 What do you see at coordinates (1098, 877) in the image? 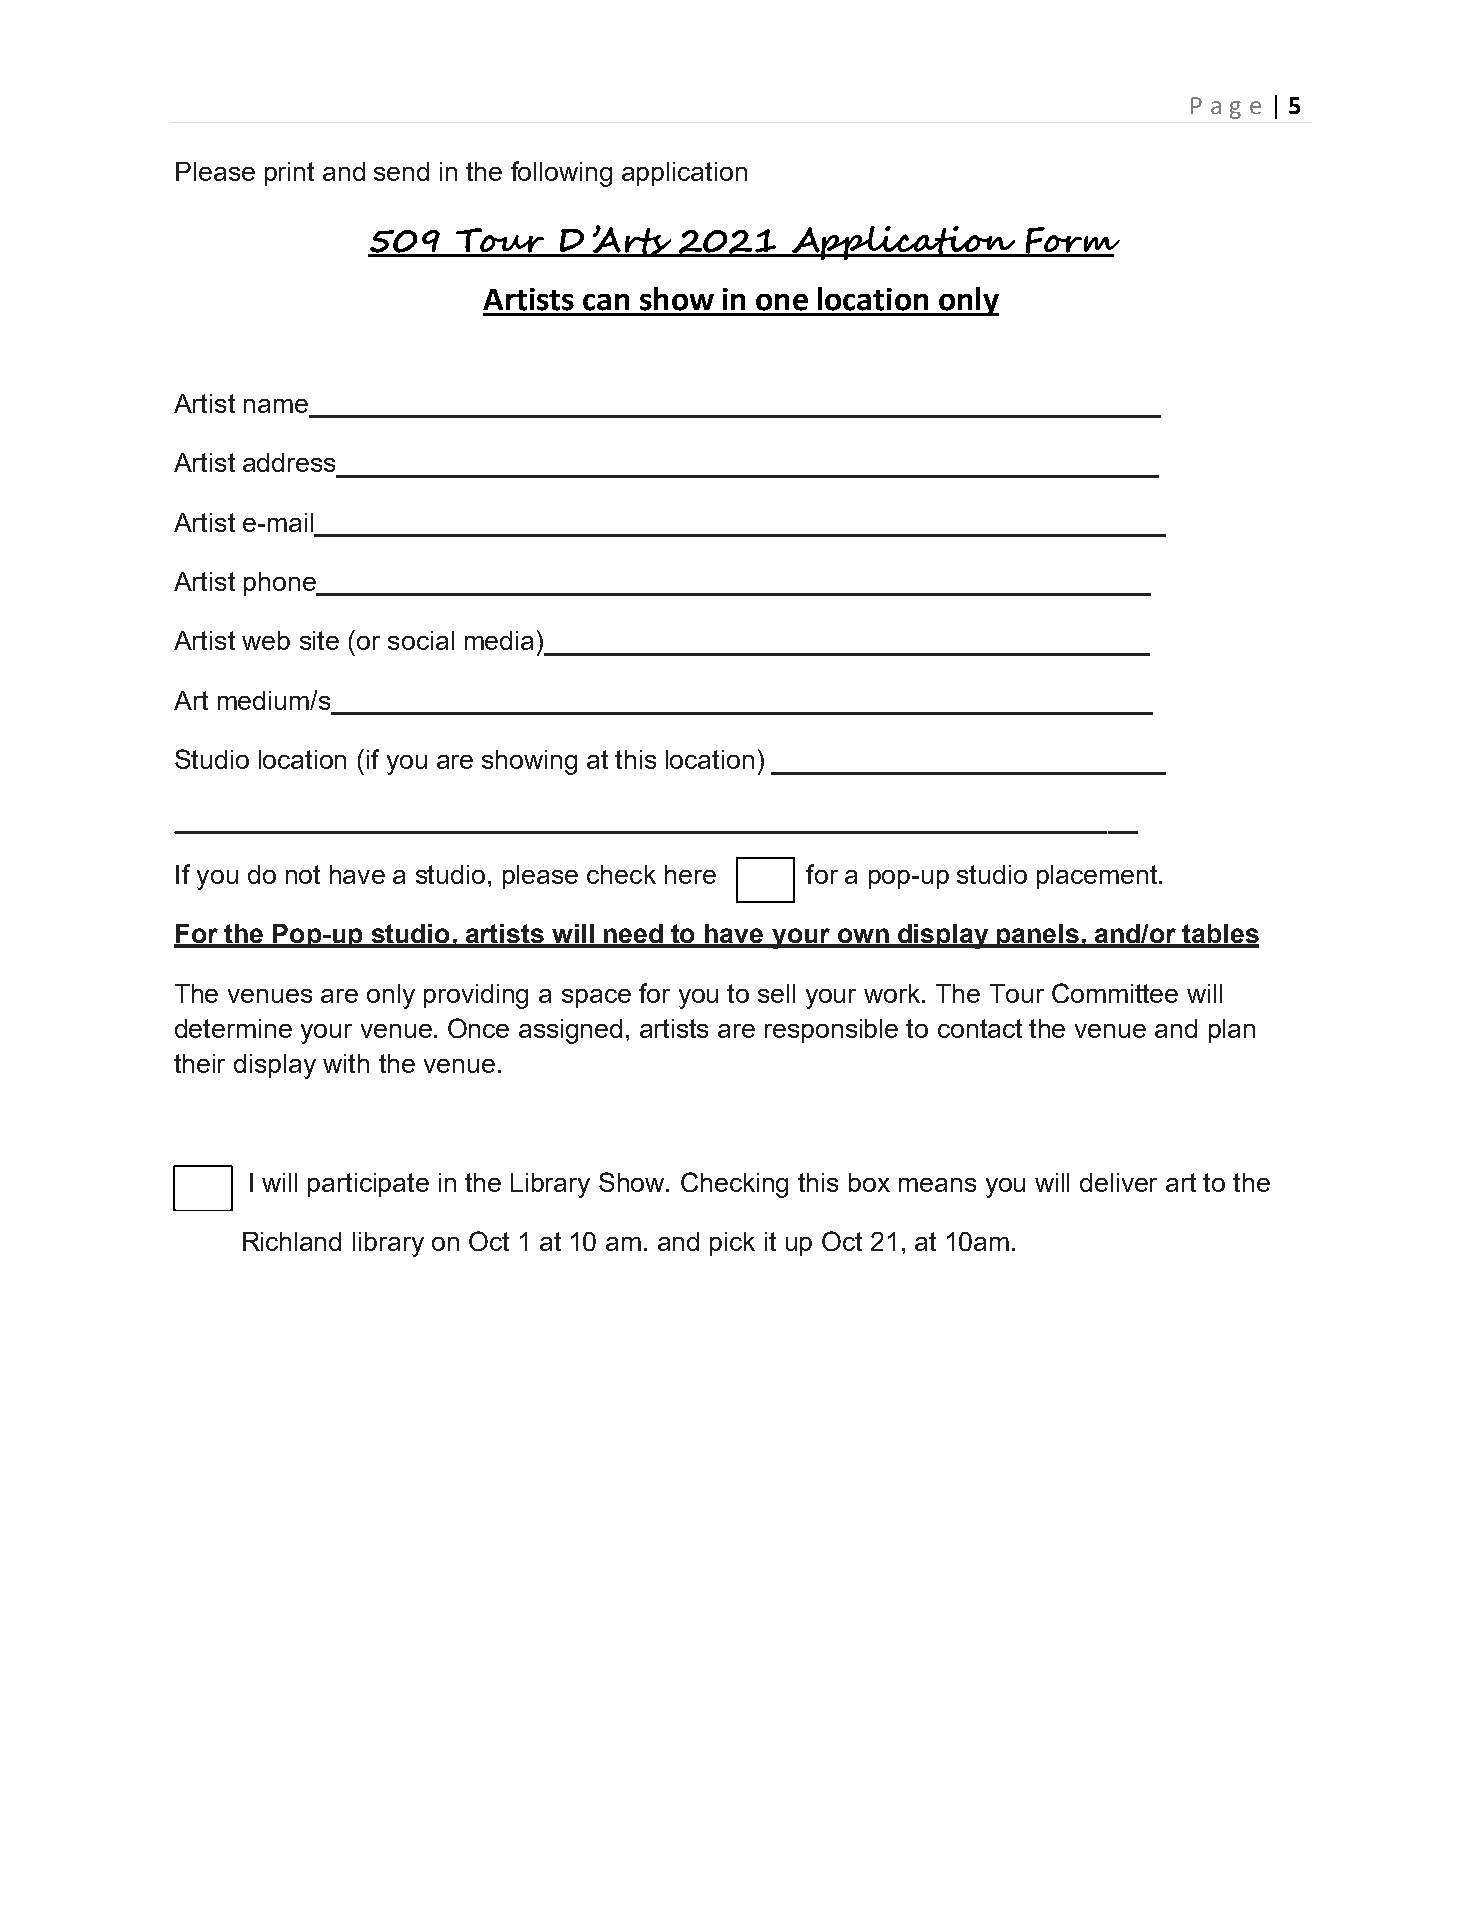
I see `placement` at bounding box center [1098, 877].
